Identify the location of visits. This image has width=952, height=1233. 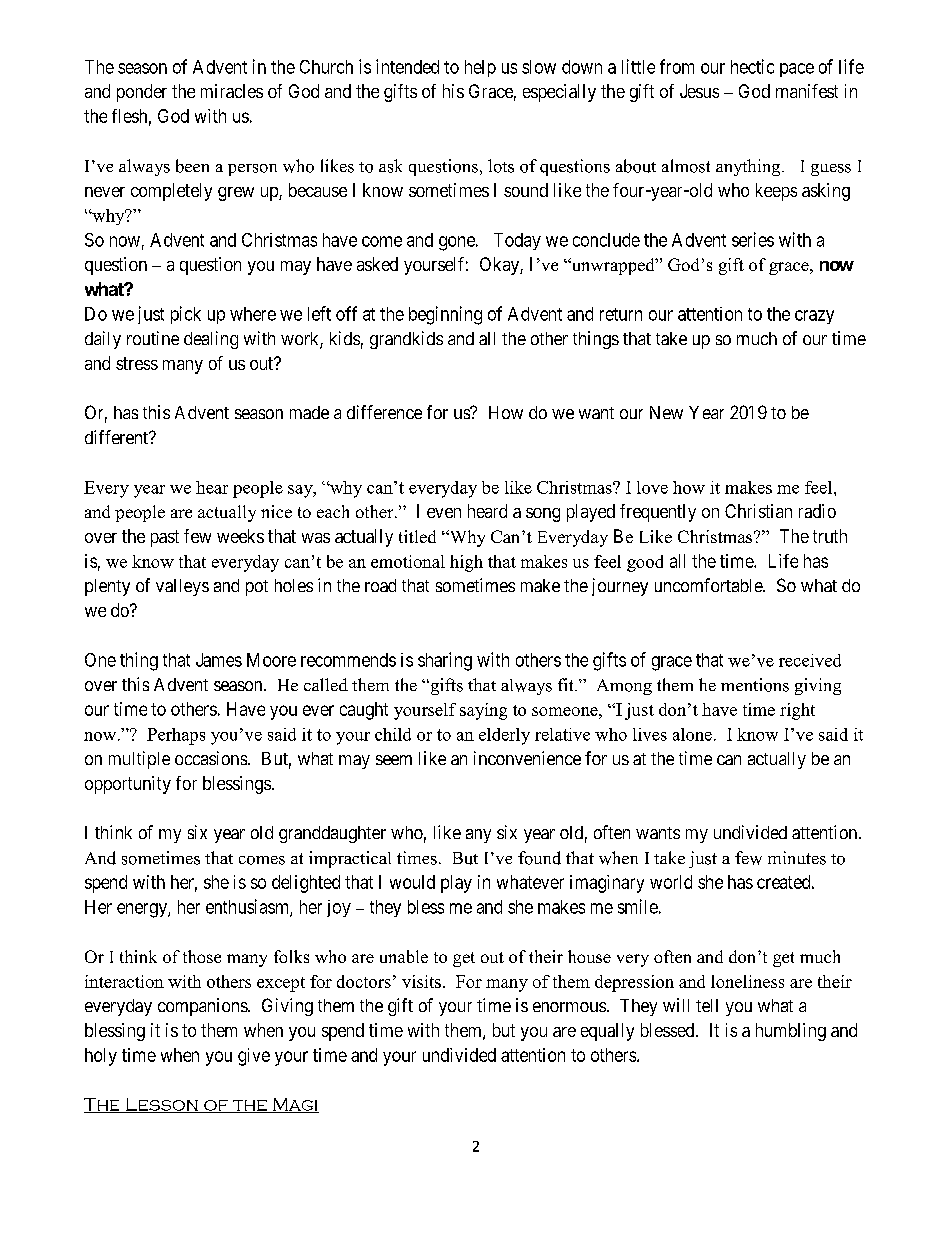
(421, 981).
